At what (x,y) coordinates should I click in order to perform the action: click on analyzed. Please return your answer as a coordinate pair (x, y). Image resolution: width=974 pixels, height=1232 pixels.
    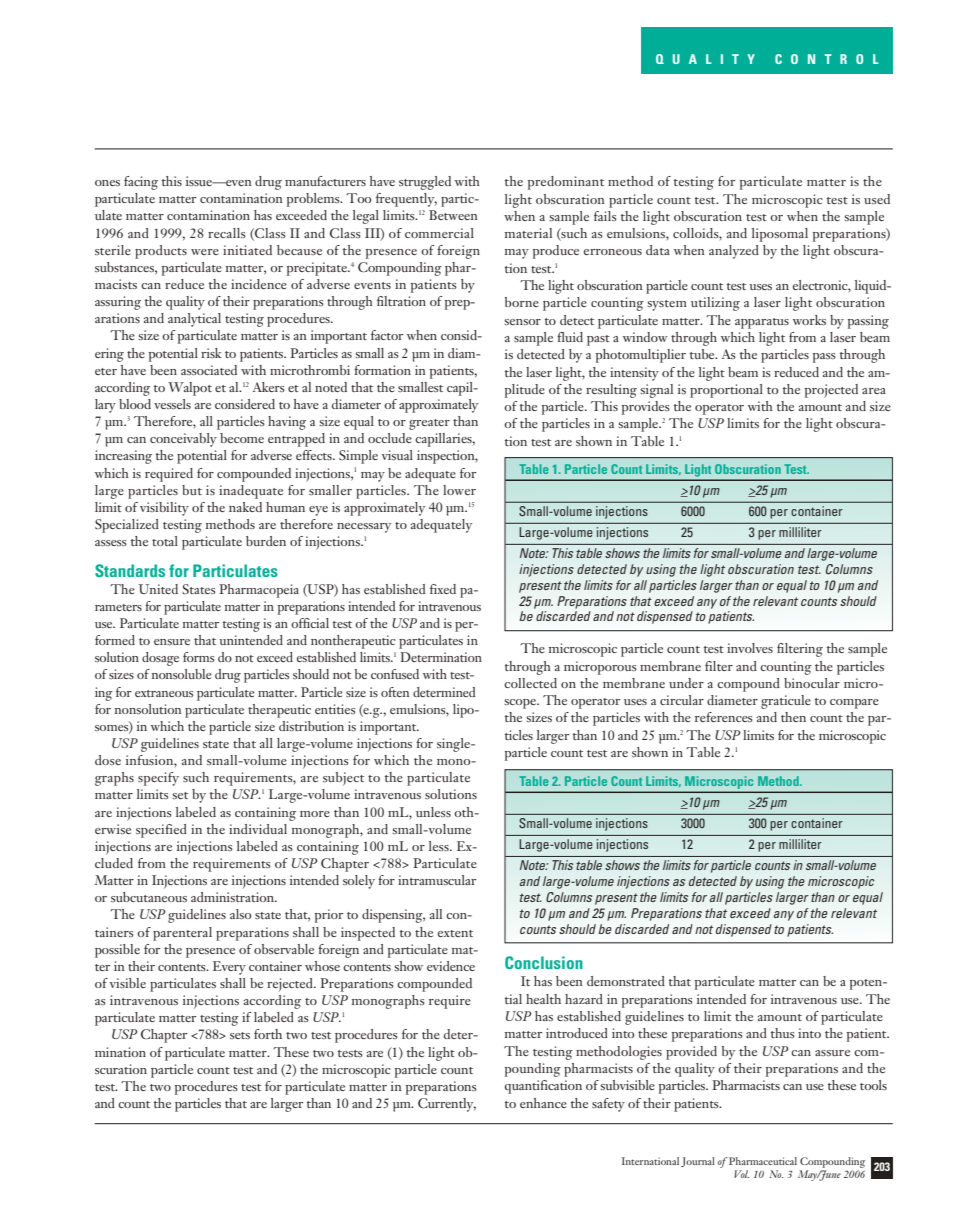
    Looking at the image, I should click on (734, 252).
